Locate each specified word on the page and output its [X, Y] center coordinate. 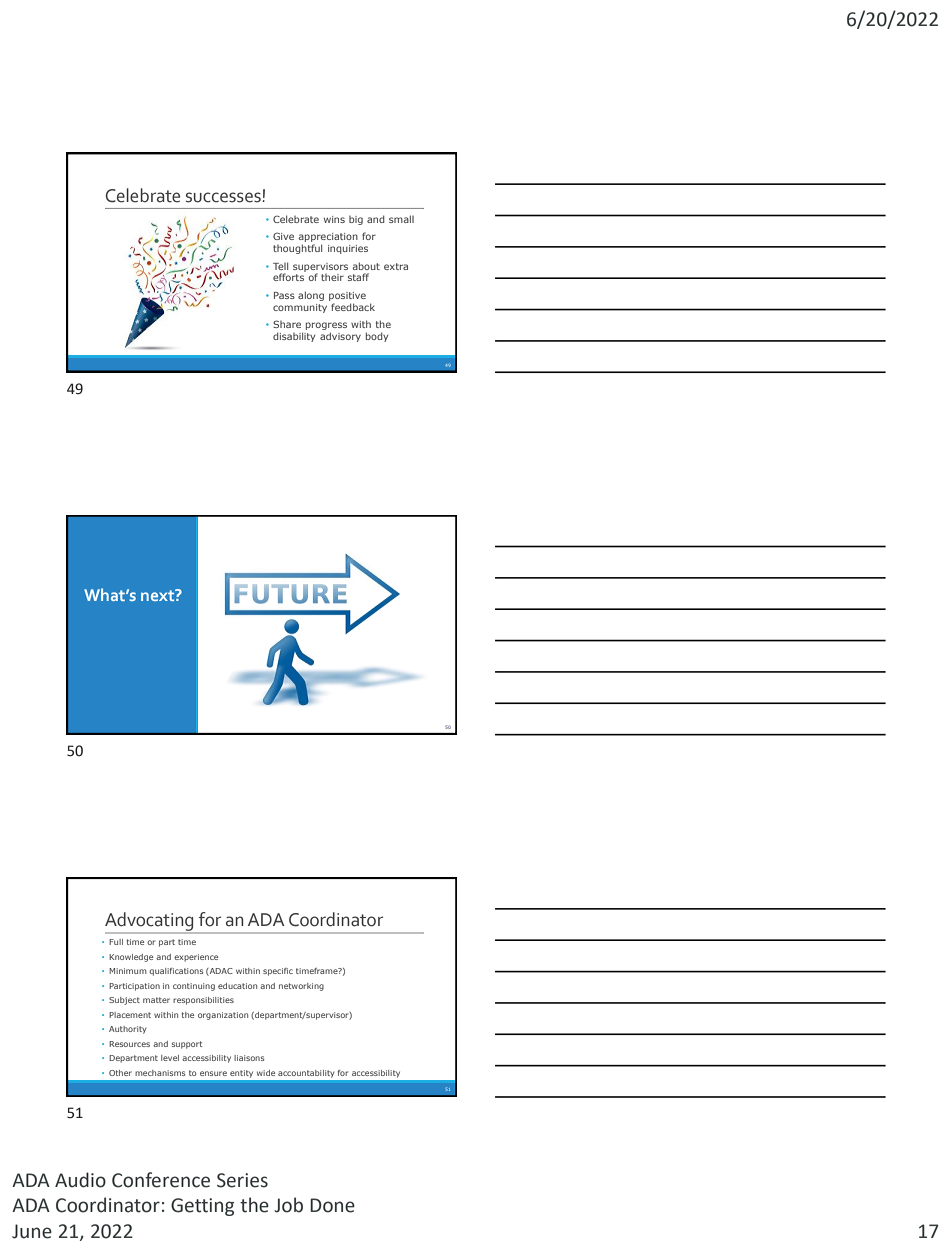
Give [283, 236]
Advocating [150, 923]
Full [116, 942]
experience [196, 958]
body [377, 337]
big [356, 220]
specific [278, 972]
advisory [340, 337]
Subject [124, 1001]
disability [294, 337]
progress [326, 326]
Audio [80, 1180]
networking [301, 987]
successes [223, 197]
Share [287, 324]
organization [223, 1016]
